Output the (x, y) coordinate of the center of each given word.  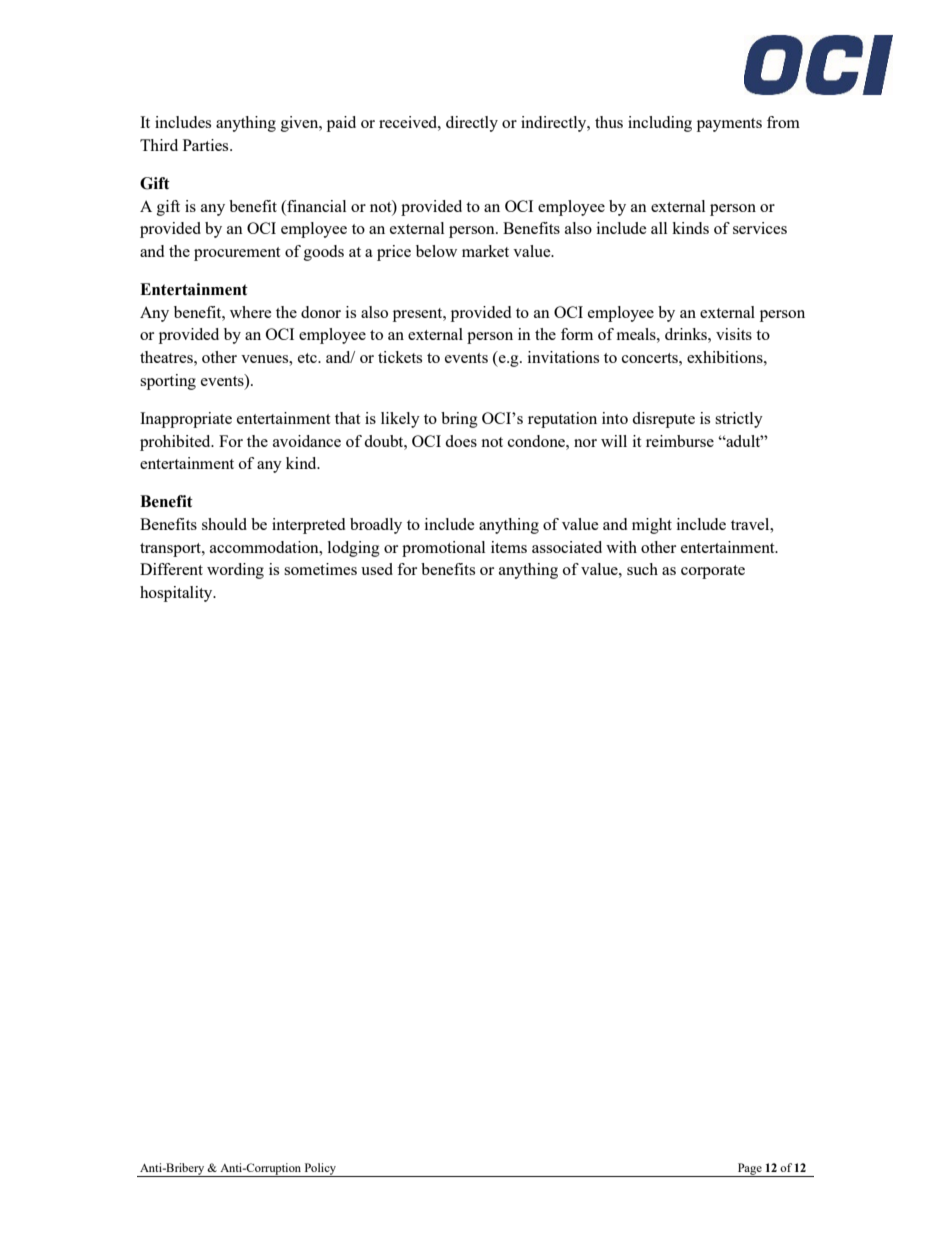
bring (459, 420)
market (485, 251)
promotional (443, 549)
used (377, 569)
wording (235, 571)
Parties (207, 145)
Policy (320, 1170)
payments (729, 125)
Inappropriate (186, 420)
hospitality (177, 594)
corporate (713, 572)
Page (749, 1170)
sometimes (320, 569)
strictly (739, 420)
